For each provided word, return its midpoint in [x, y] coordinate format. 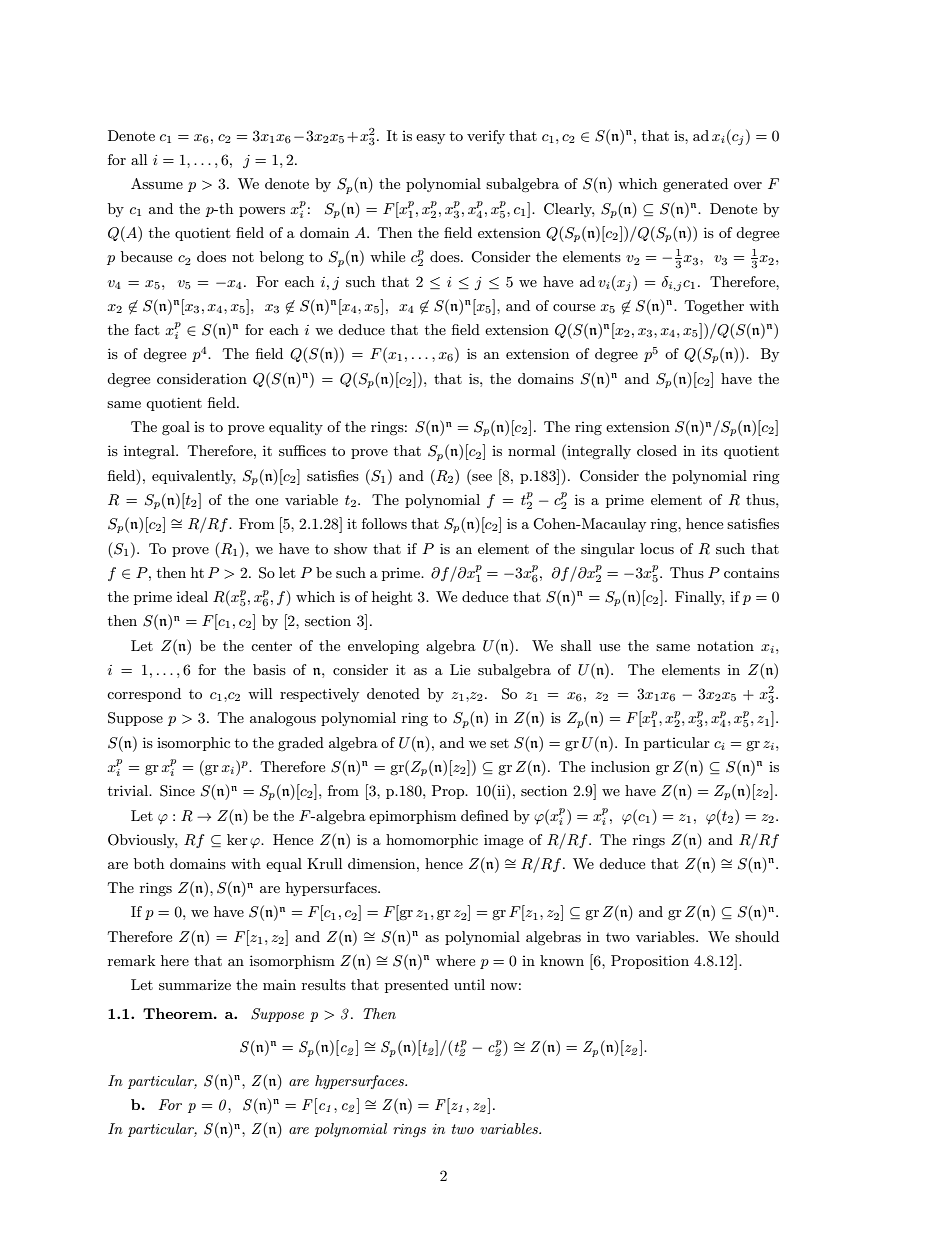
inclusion [620, 766]
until [469, 984]
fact [147, 329]
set [499, 743]
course [574, 307]
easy [430, 139]
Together [714, 307]
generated [695, 185]
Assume [157, 183]
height [392, 598]
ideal [192, 596]
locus [657, 548]
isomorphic [193, 744]
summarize [195, 985]
